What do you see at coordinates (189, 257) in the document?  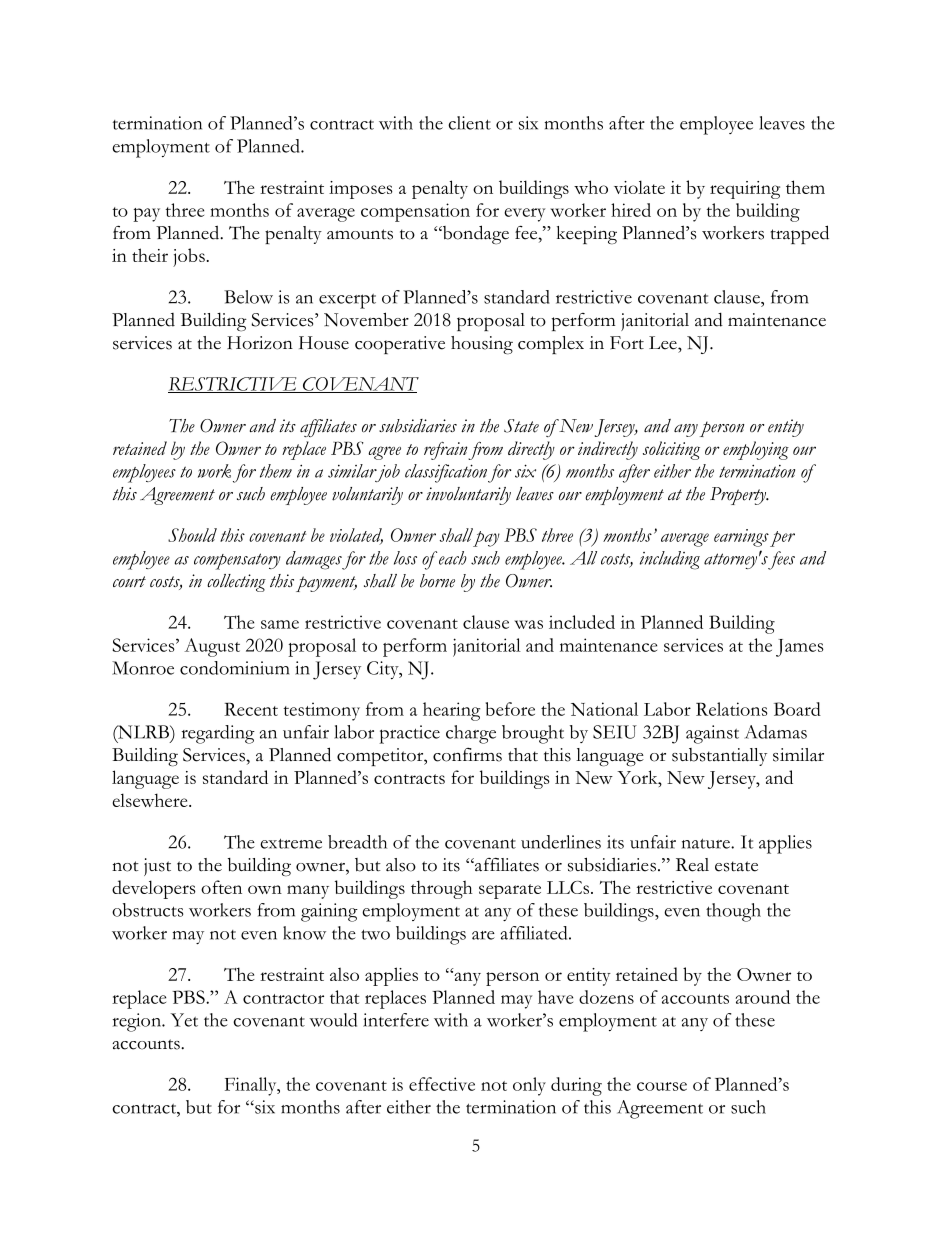 I see `jobs` at bounding box center [189, 257].
